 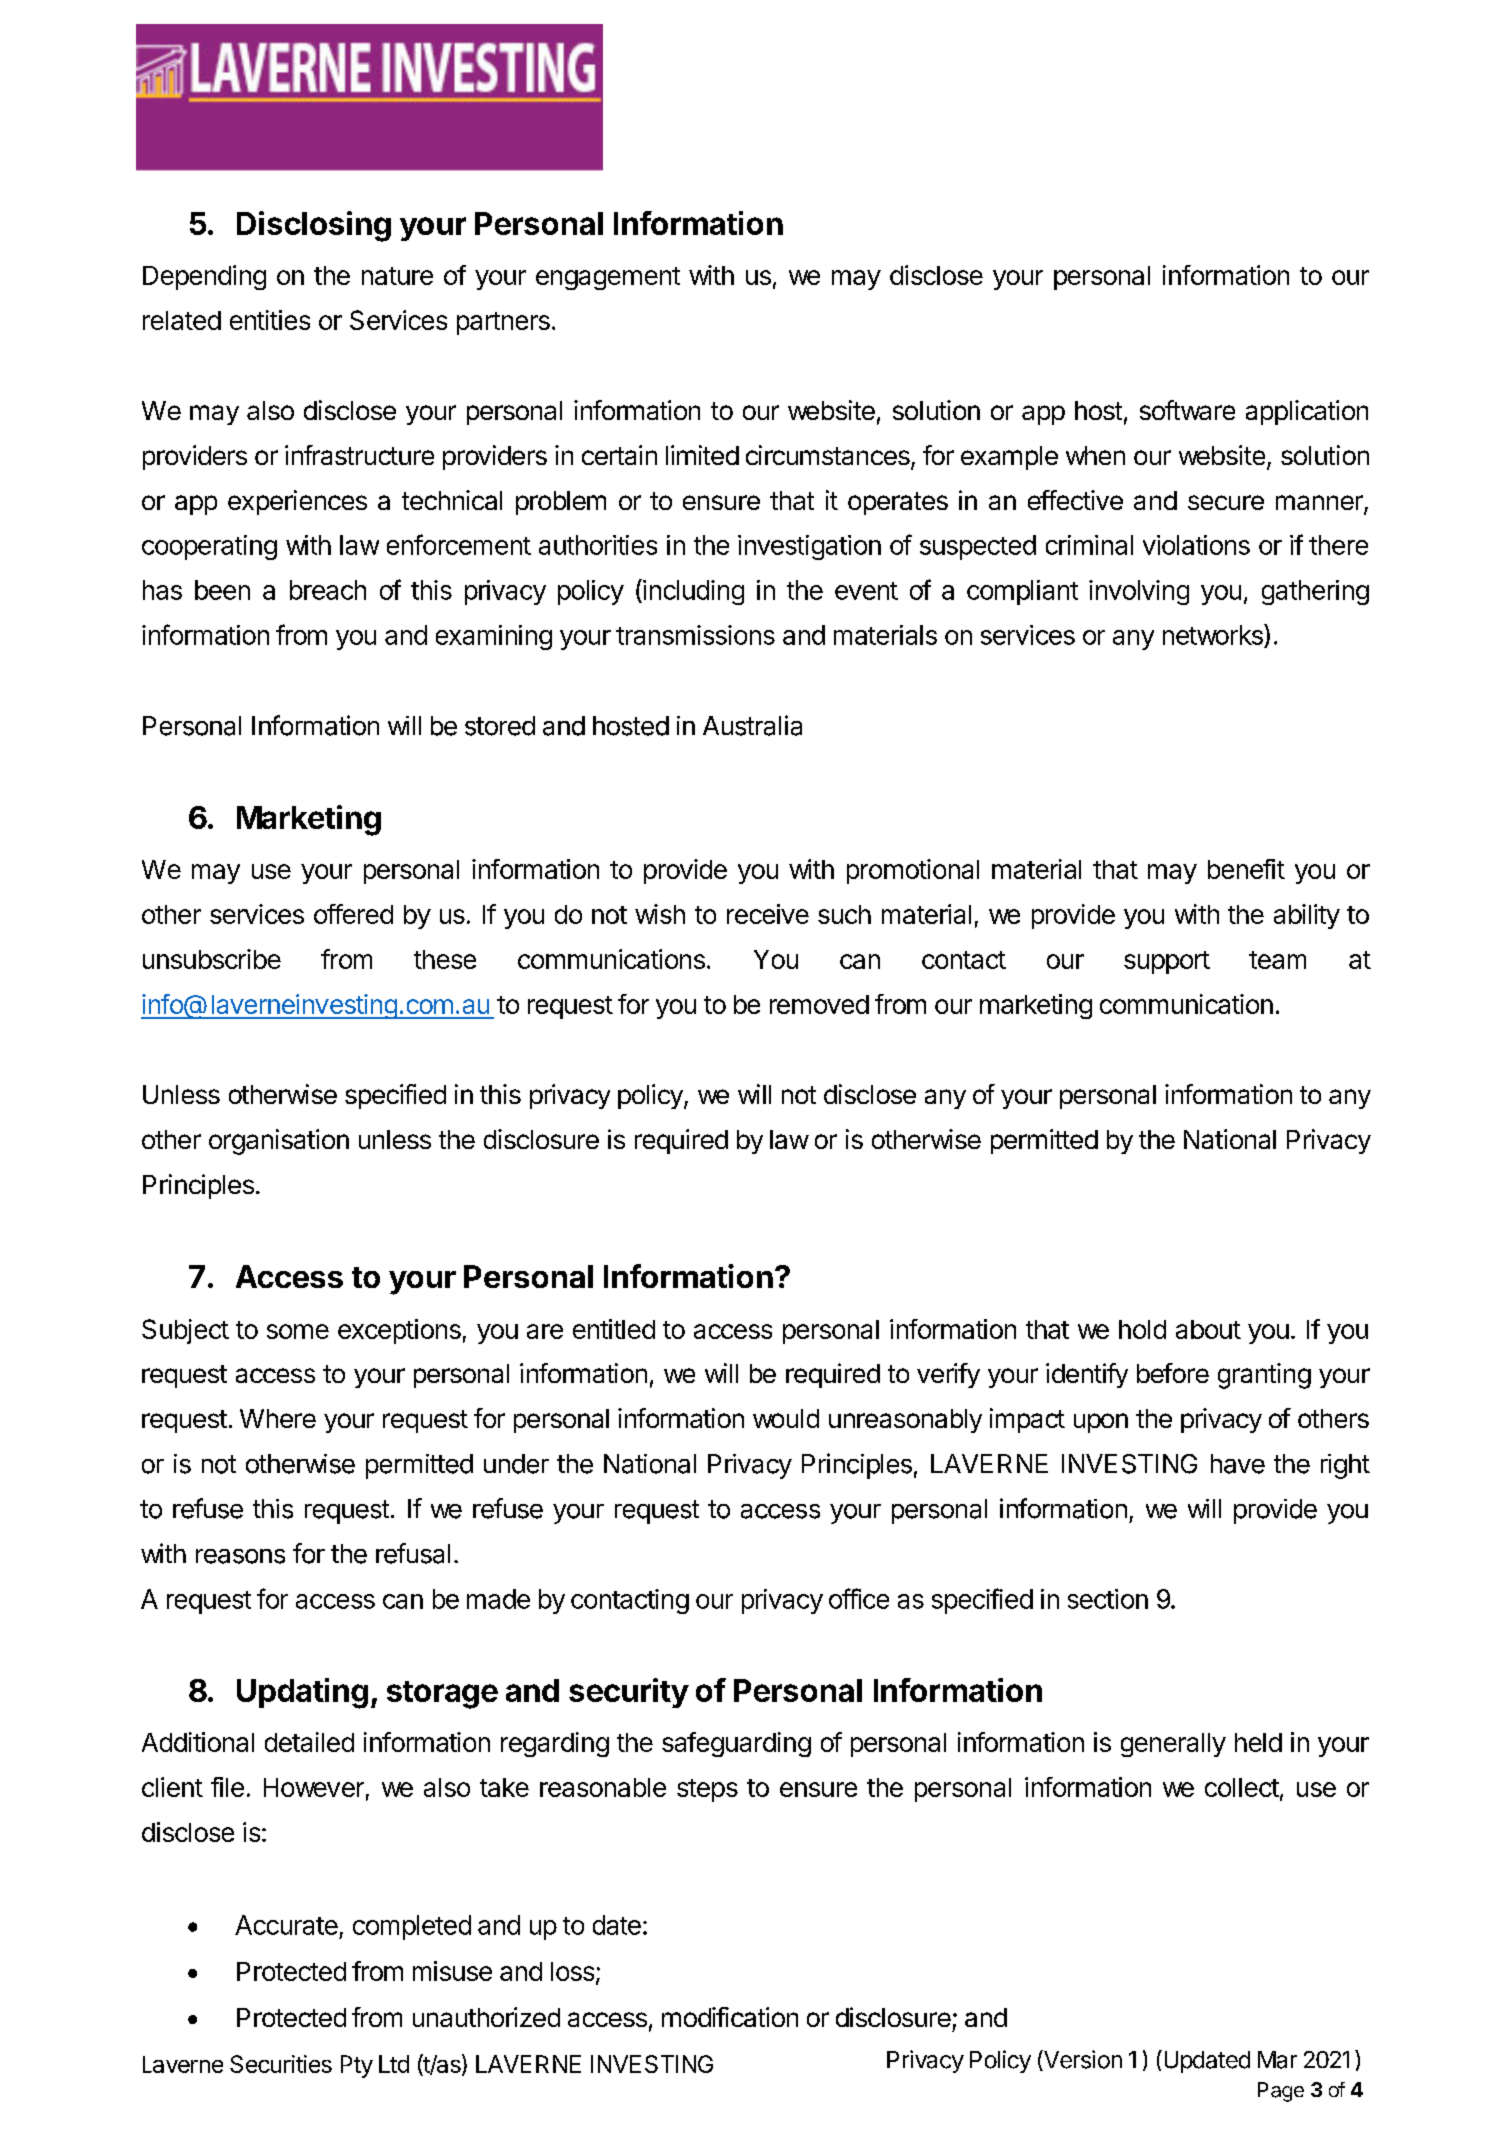 I want to click on Securities, so click(x=281, y=2064).
